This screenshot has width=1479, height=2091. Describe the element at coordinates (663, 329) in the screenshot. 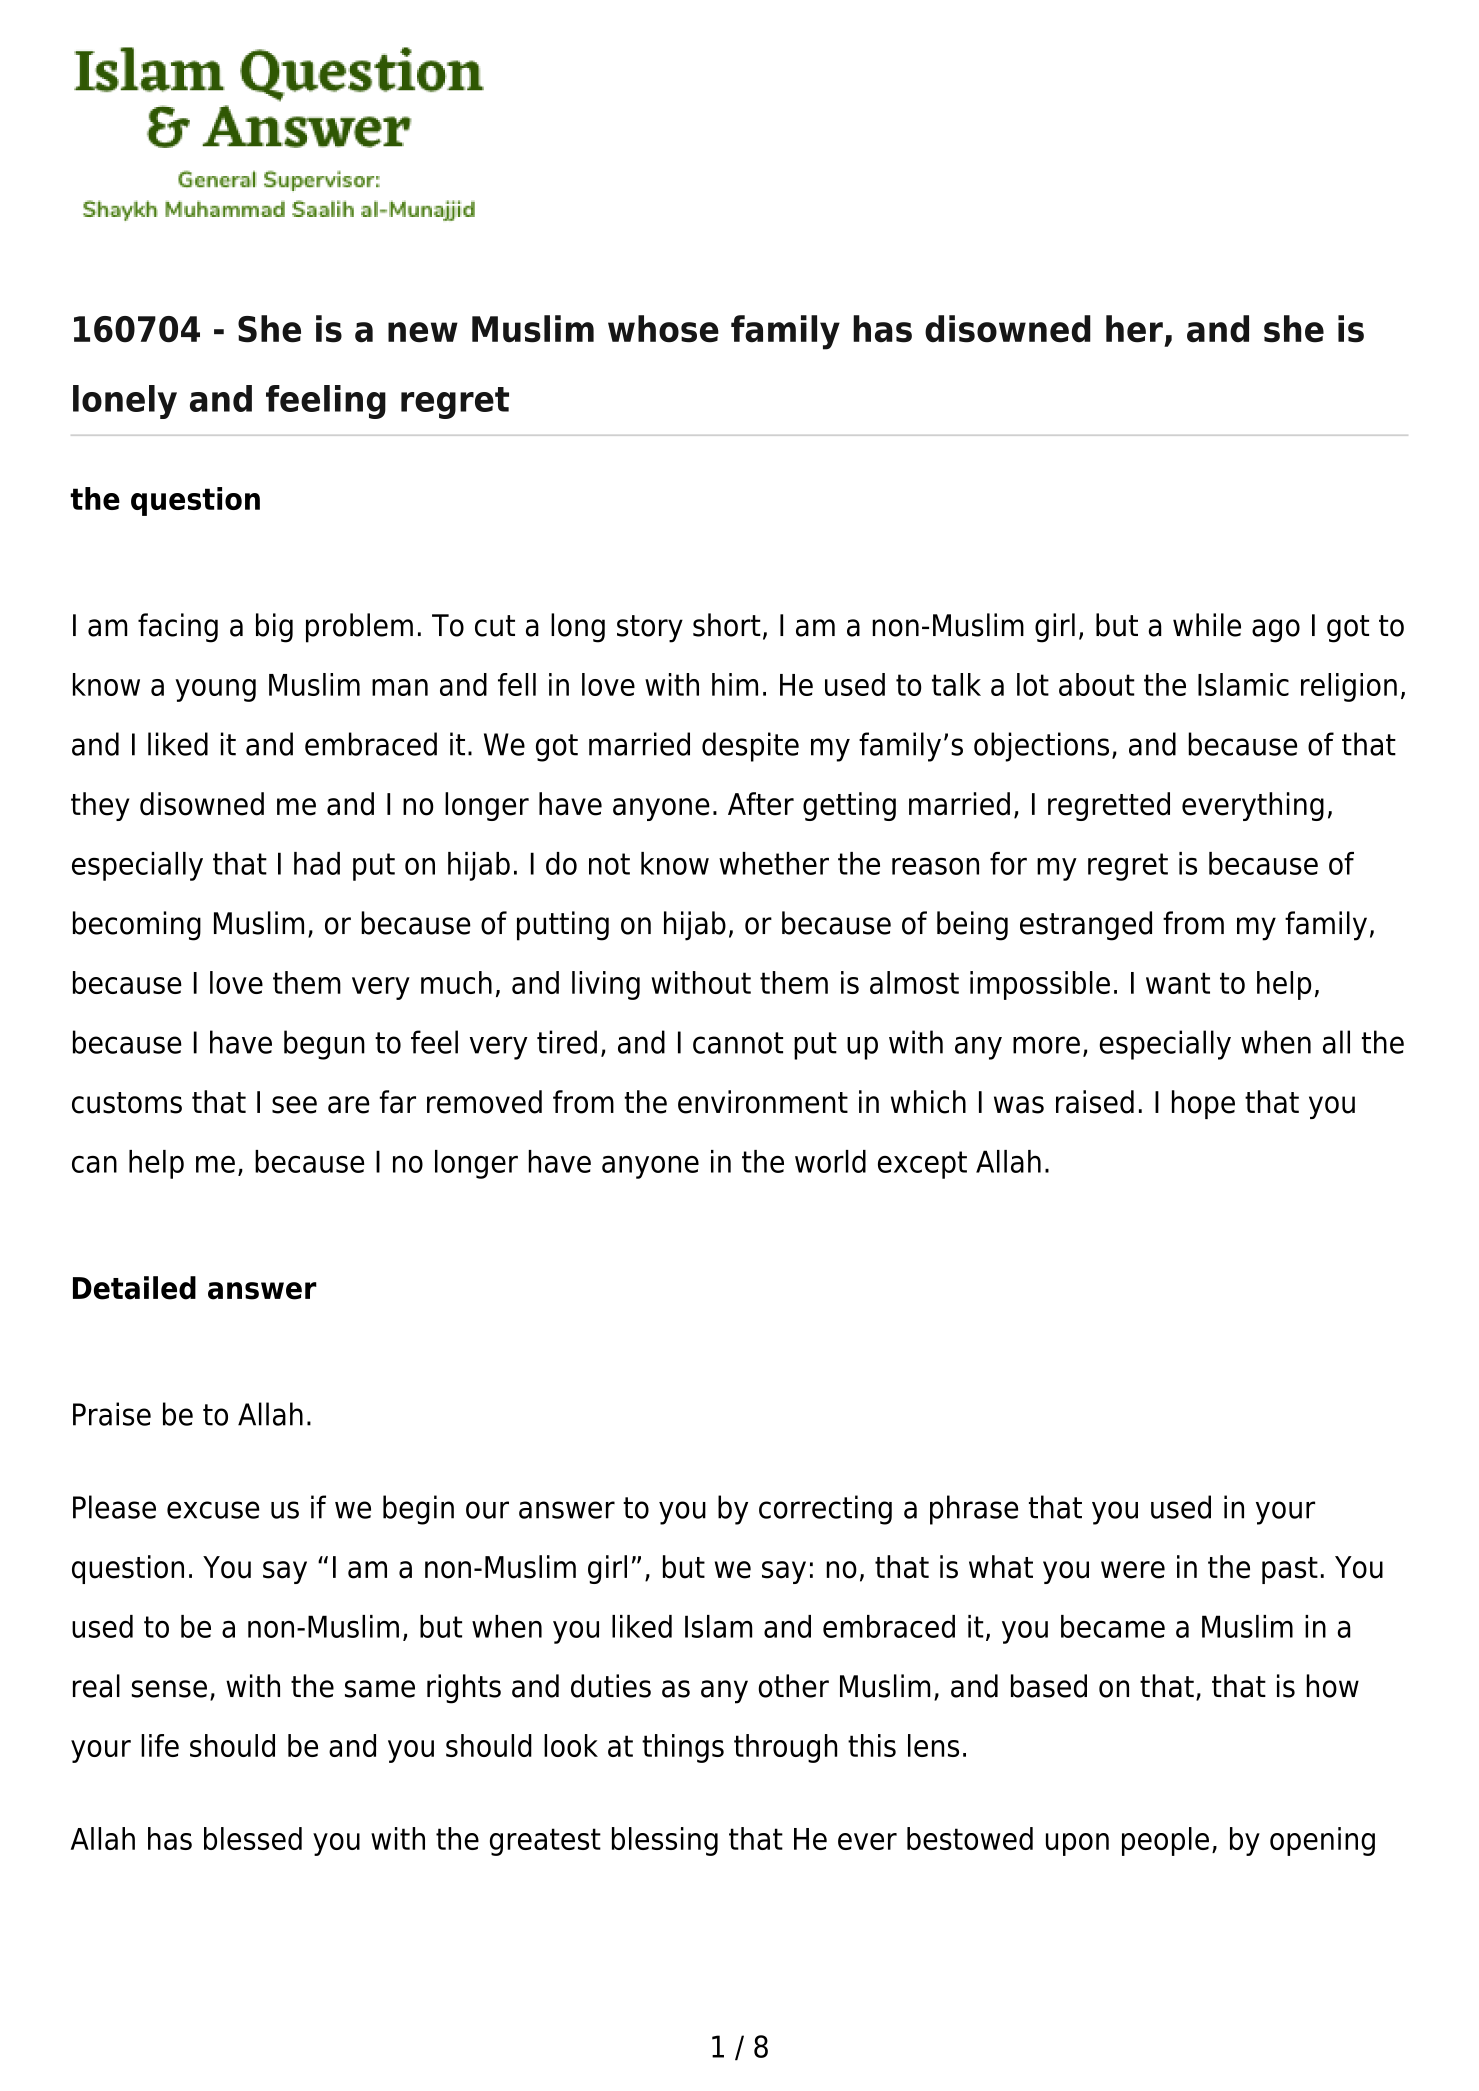

I see `whose` at that location.
